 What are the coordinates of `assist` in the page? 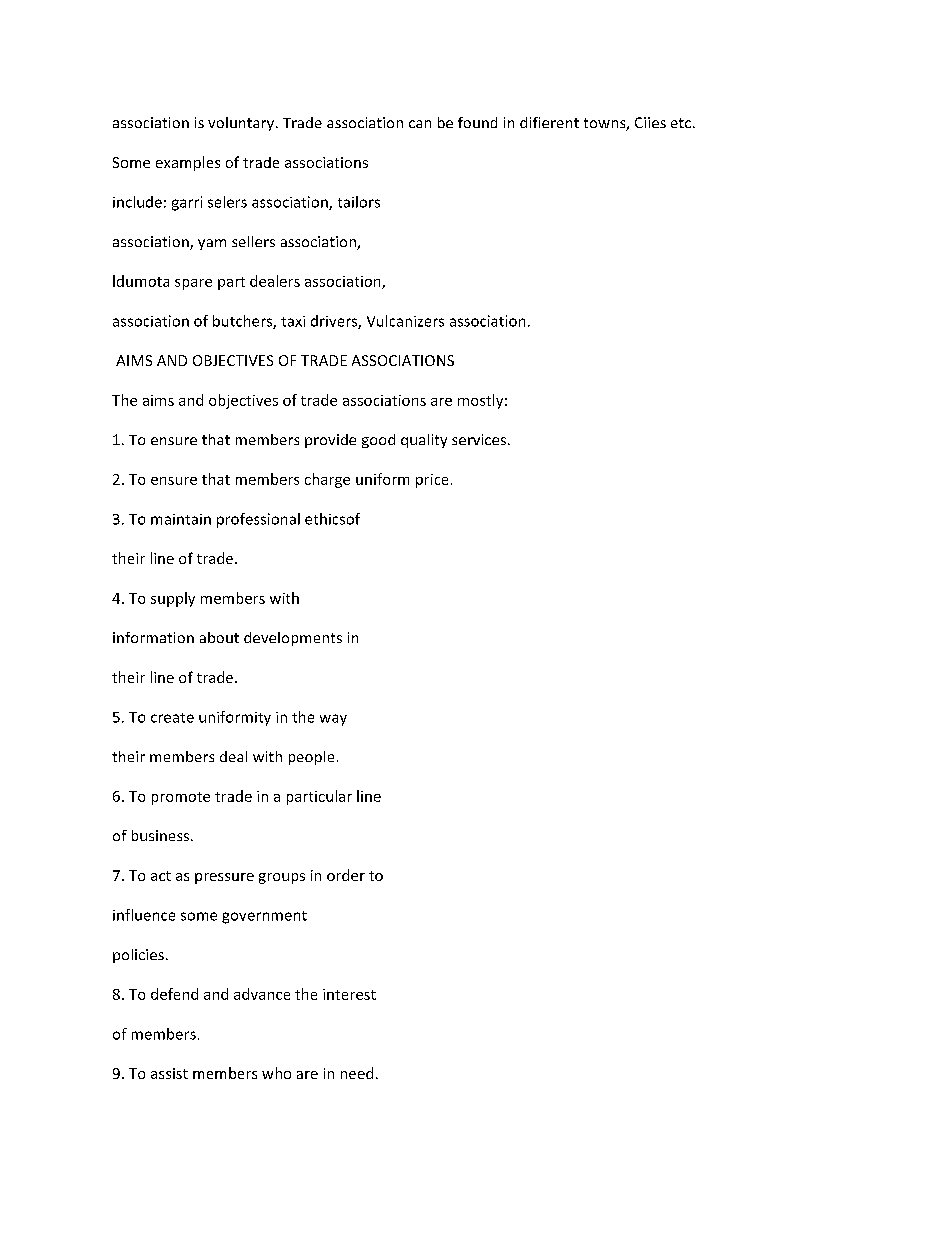 It's located at (169, 1073).
